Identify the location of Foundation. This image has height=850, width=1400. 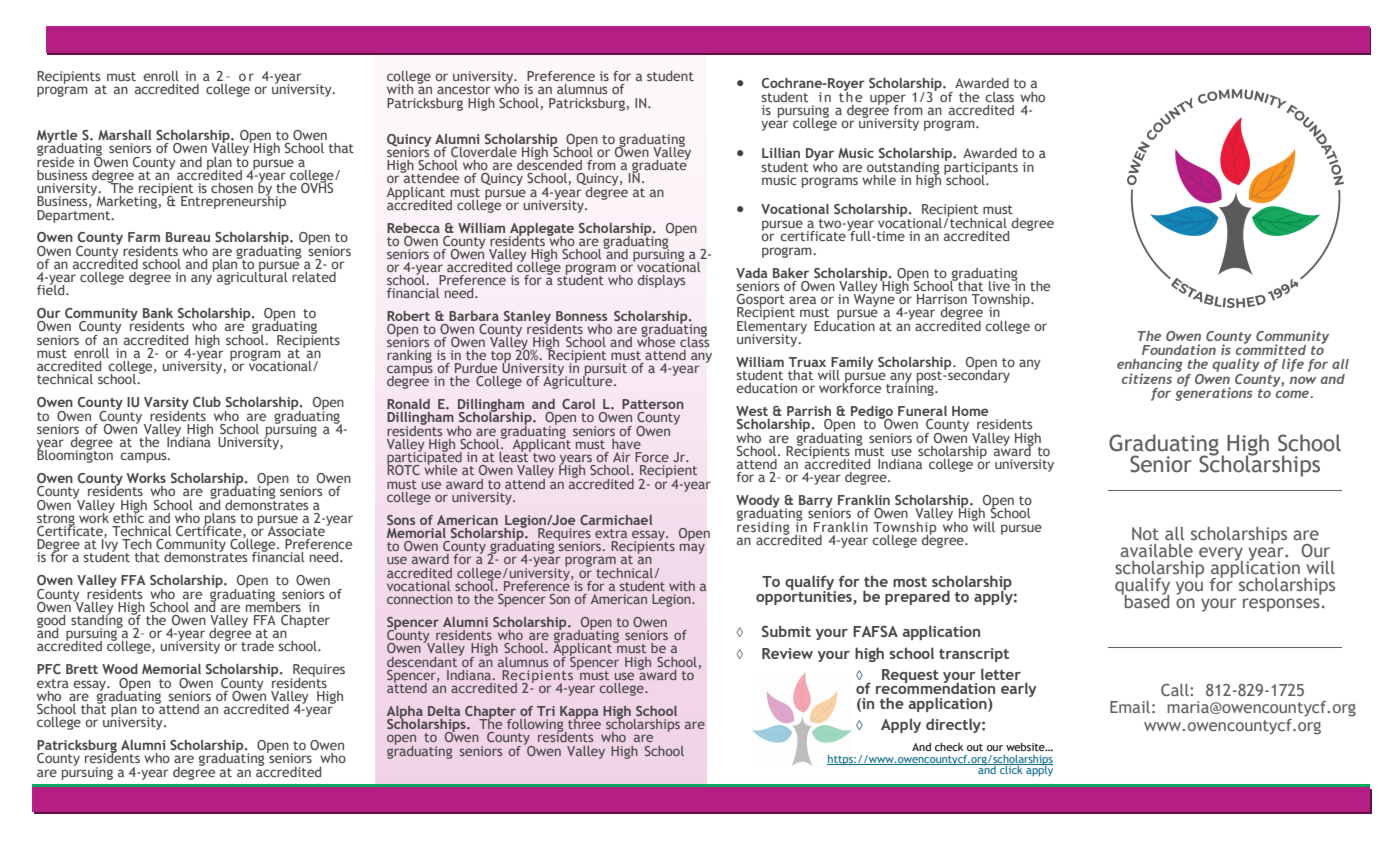
(1179, 349).
